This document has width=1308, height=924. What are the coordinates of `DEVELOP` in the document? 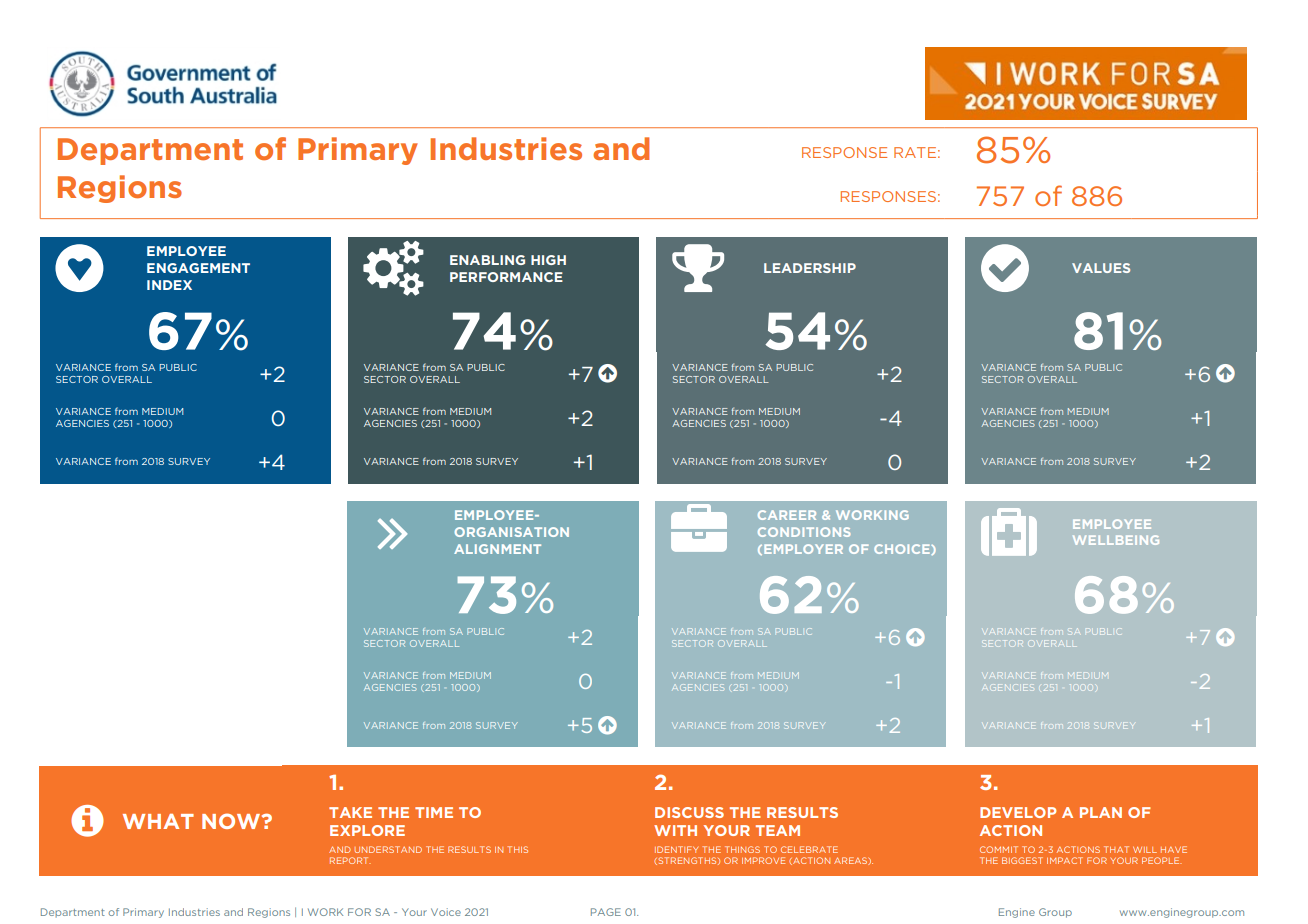 It's located at (1018, 812).
